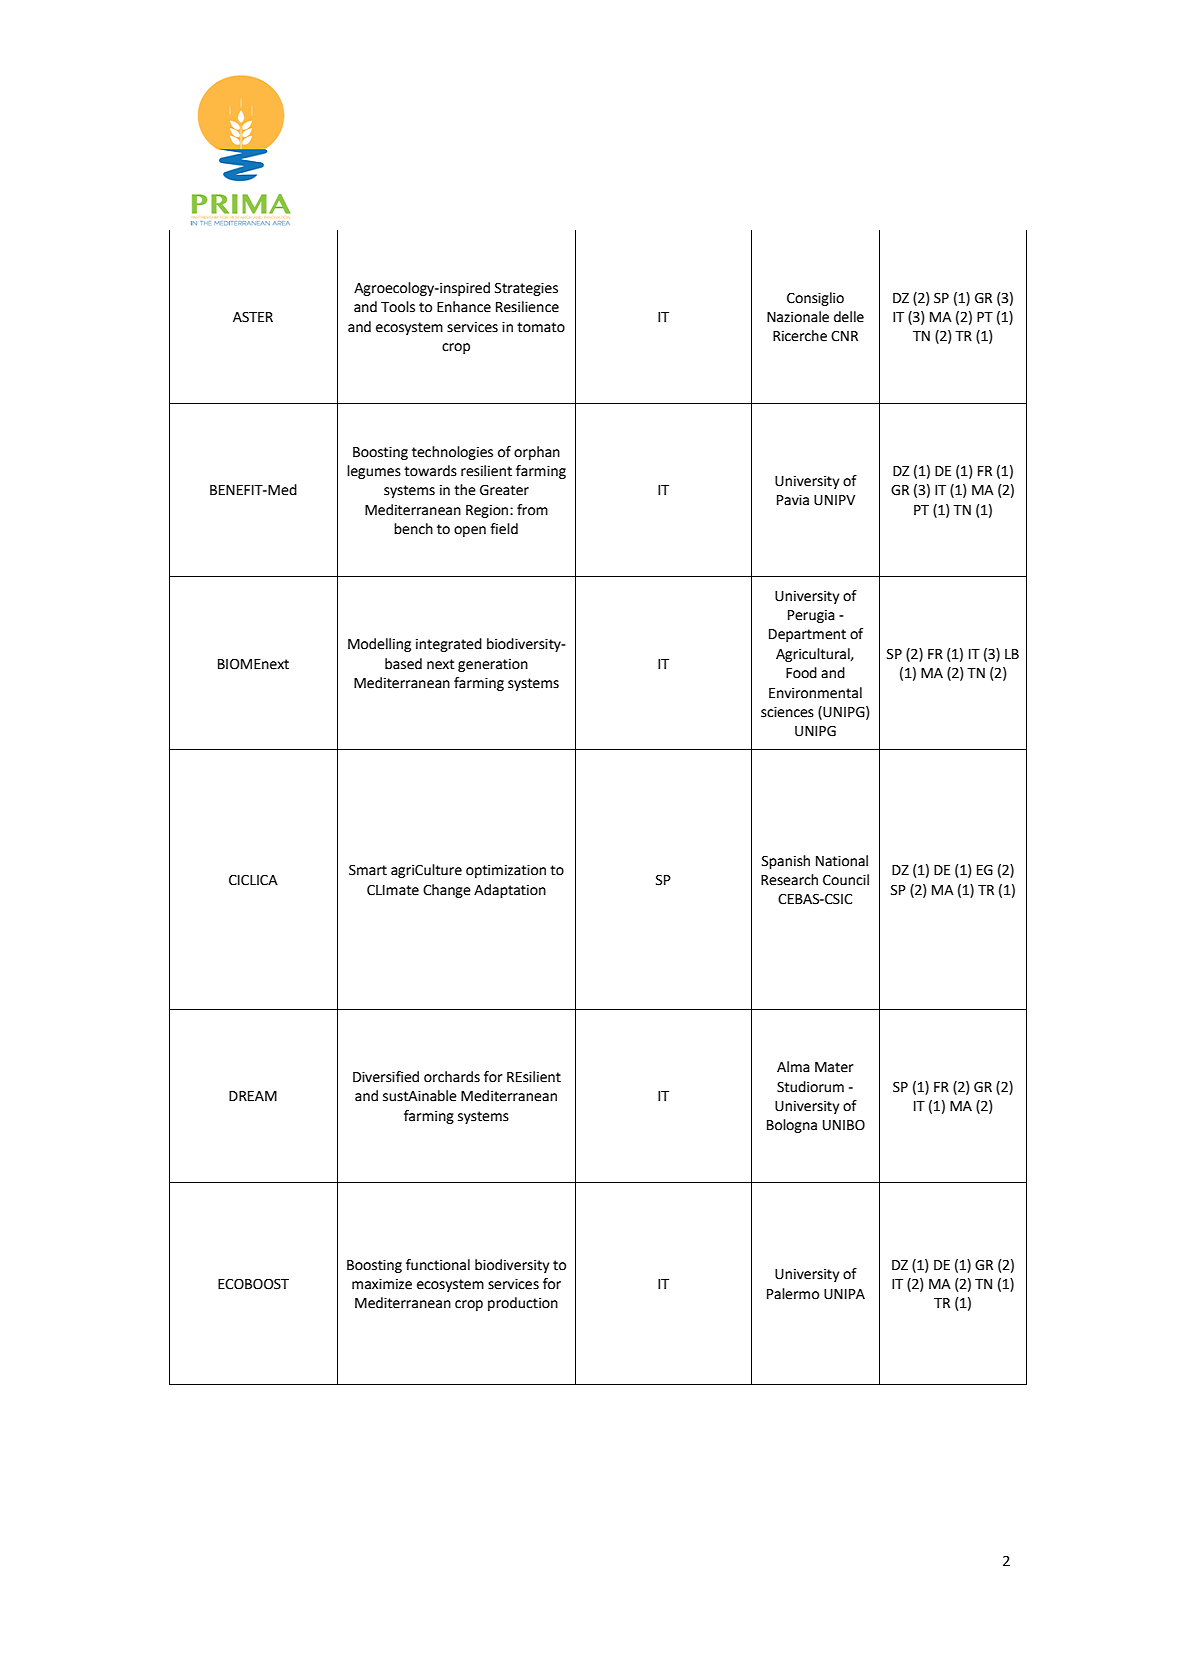 The height and width of the screenshot is (1667, 1179). Describe the element at coordinates (798, 317) in the screenshot. I see `Nazionale` at that location.
